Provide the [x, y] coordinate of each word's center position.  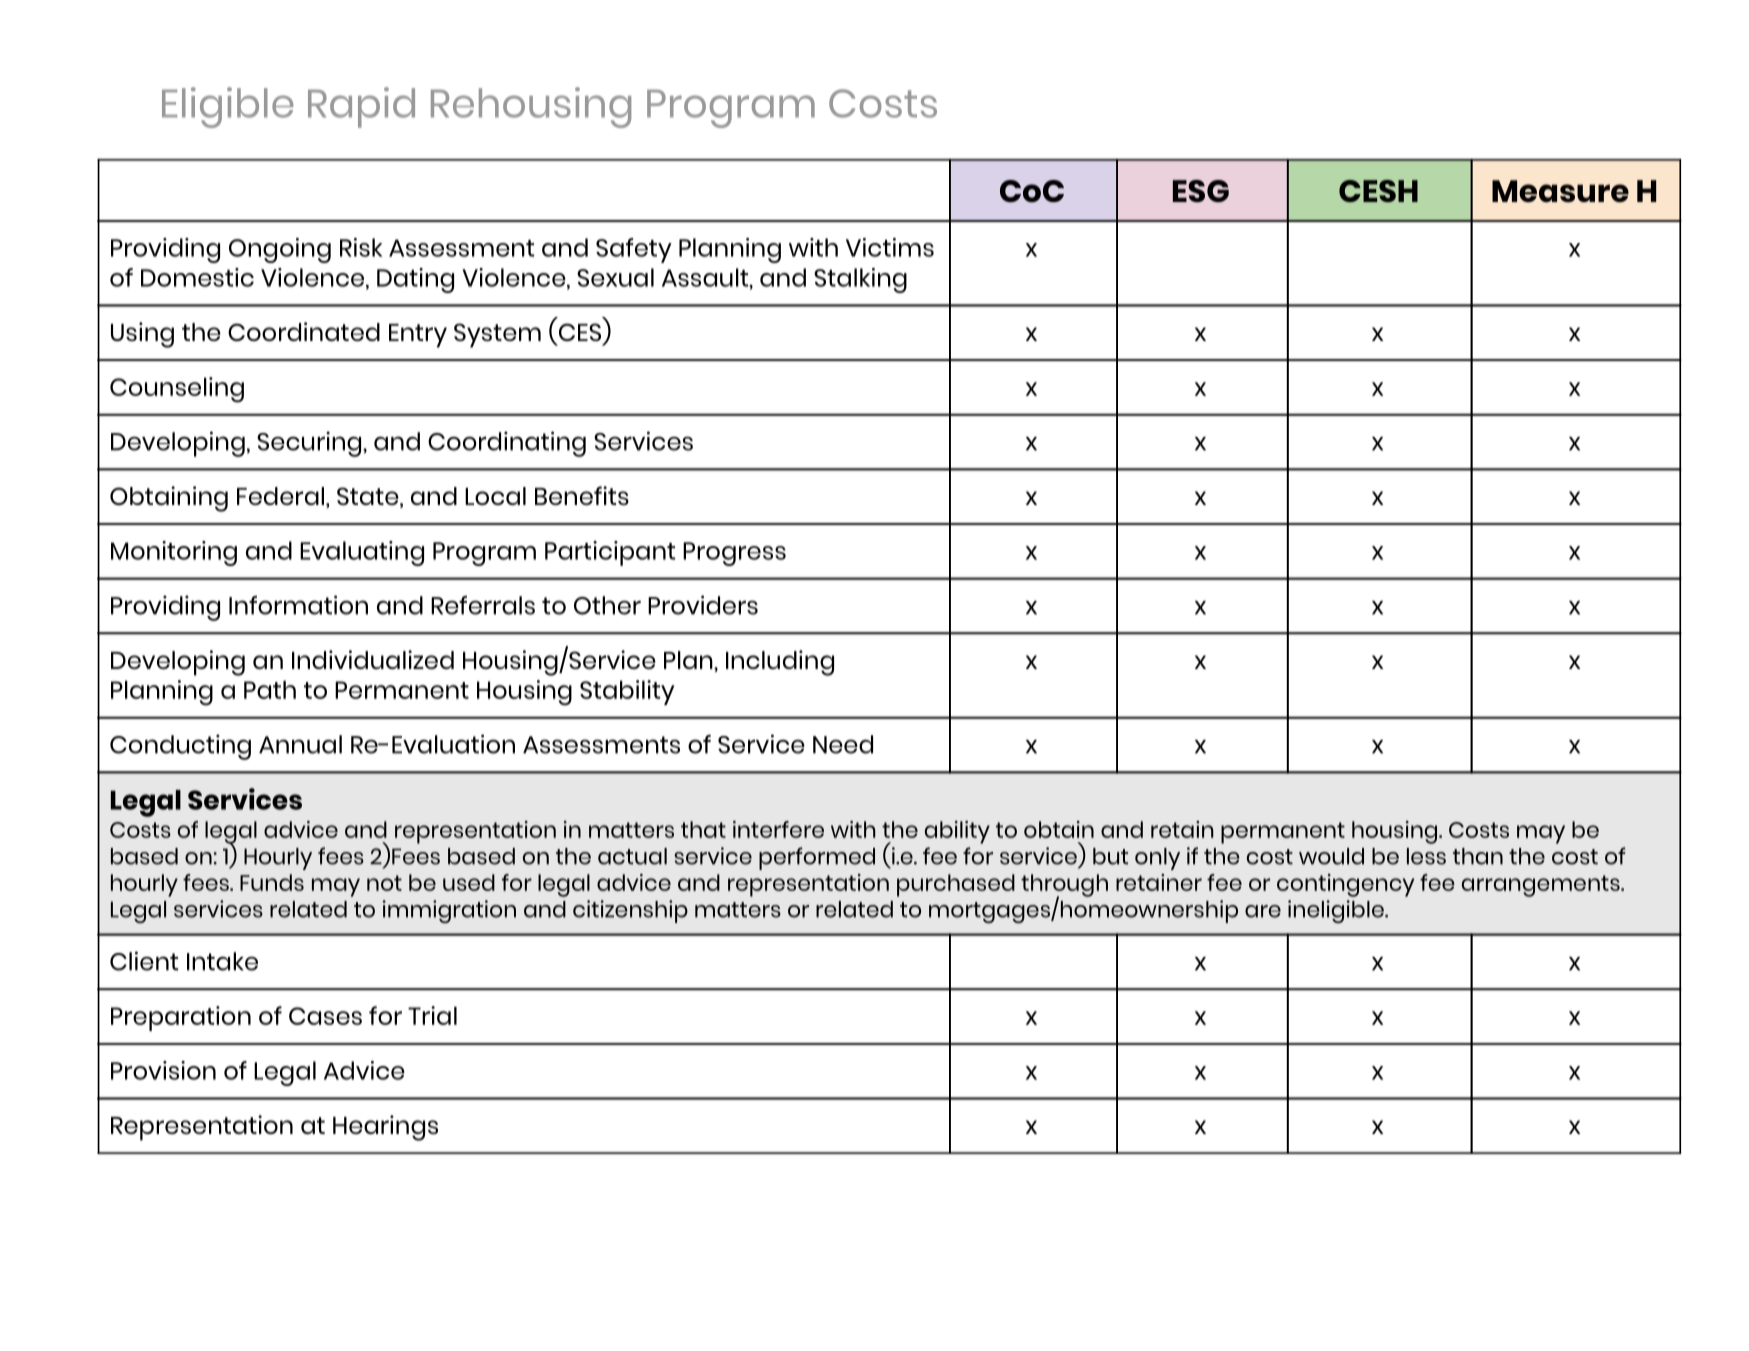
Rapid [361, 107]
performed [817, 858]
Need [843, 744]
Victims [890, 247]
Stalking [860, 280]
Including [780, 663]
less [1426, 856]
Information [298, 605]
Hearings [385, 1128]
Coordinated [304, 331]
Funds [272, 882]
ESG [1201, 191]
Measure [1560, 191]
